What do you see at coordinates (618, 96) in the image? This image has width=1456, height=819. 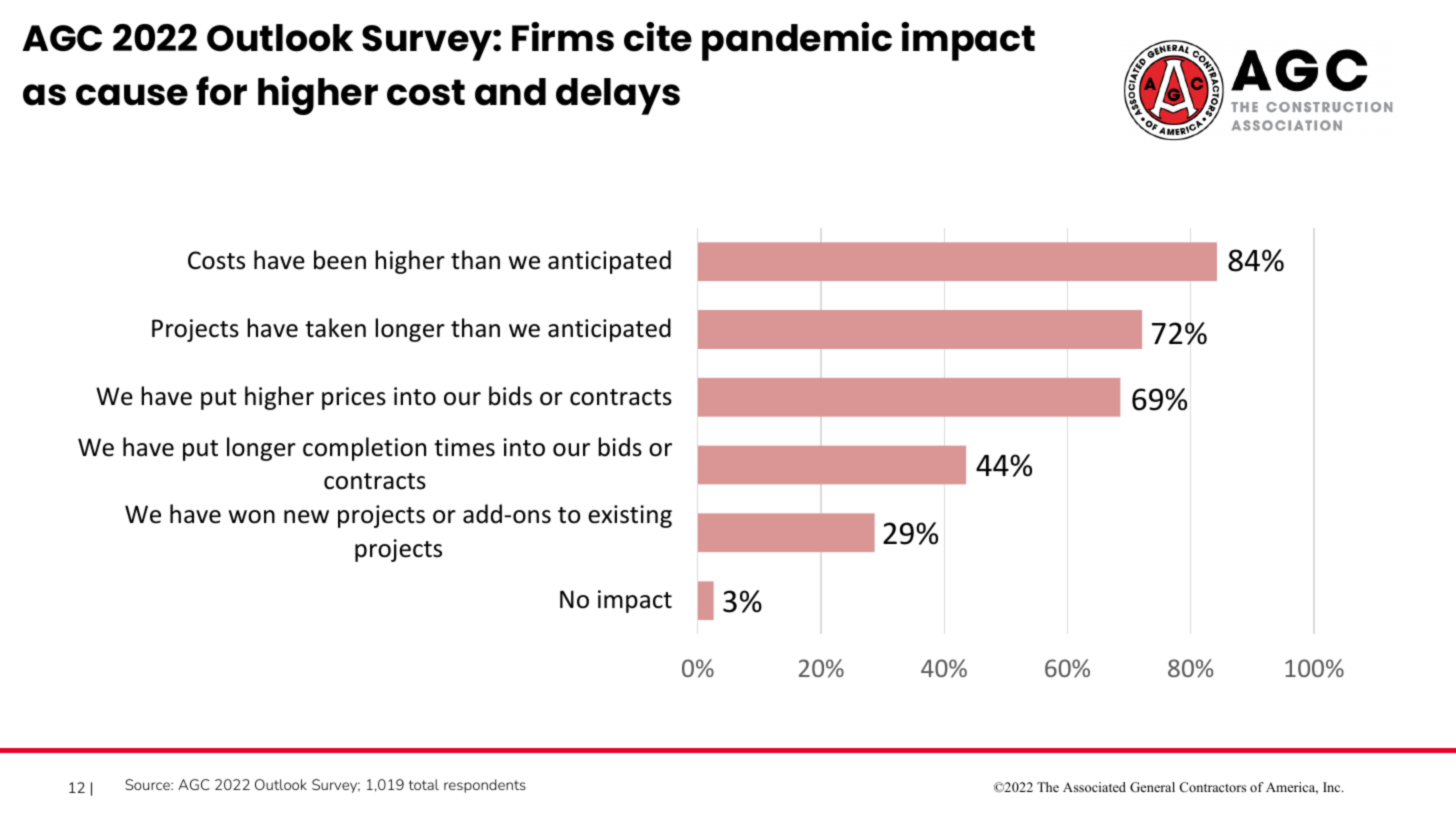 I see `delays` at bounding box center [618, 96].
